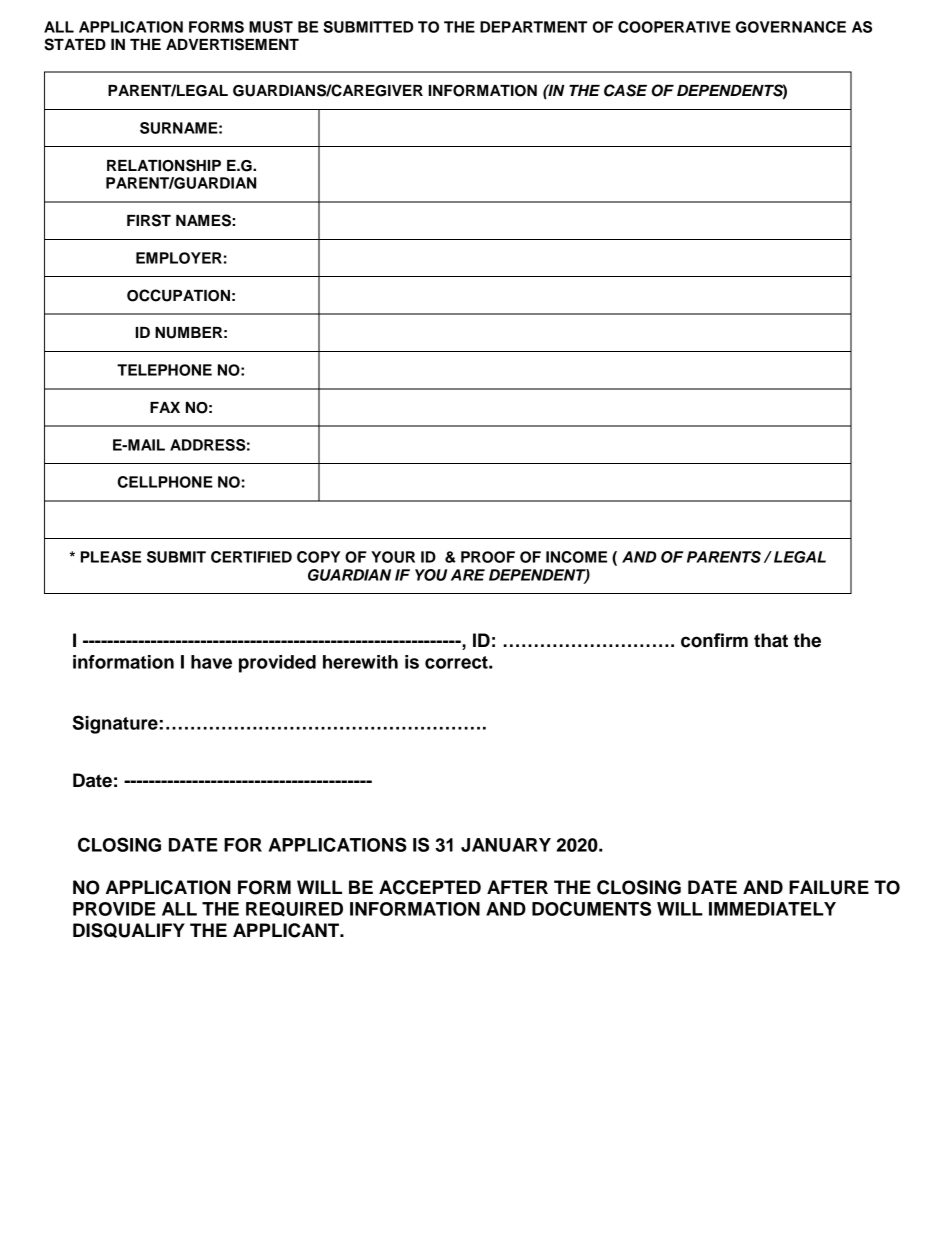 The width and height of the page is (952, 1233). Describe the element at coordinates (178, 295) in the page. I see `OCCUPATION` at that location.
